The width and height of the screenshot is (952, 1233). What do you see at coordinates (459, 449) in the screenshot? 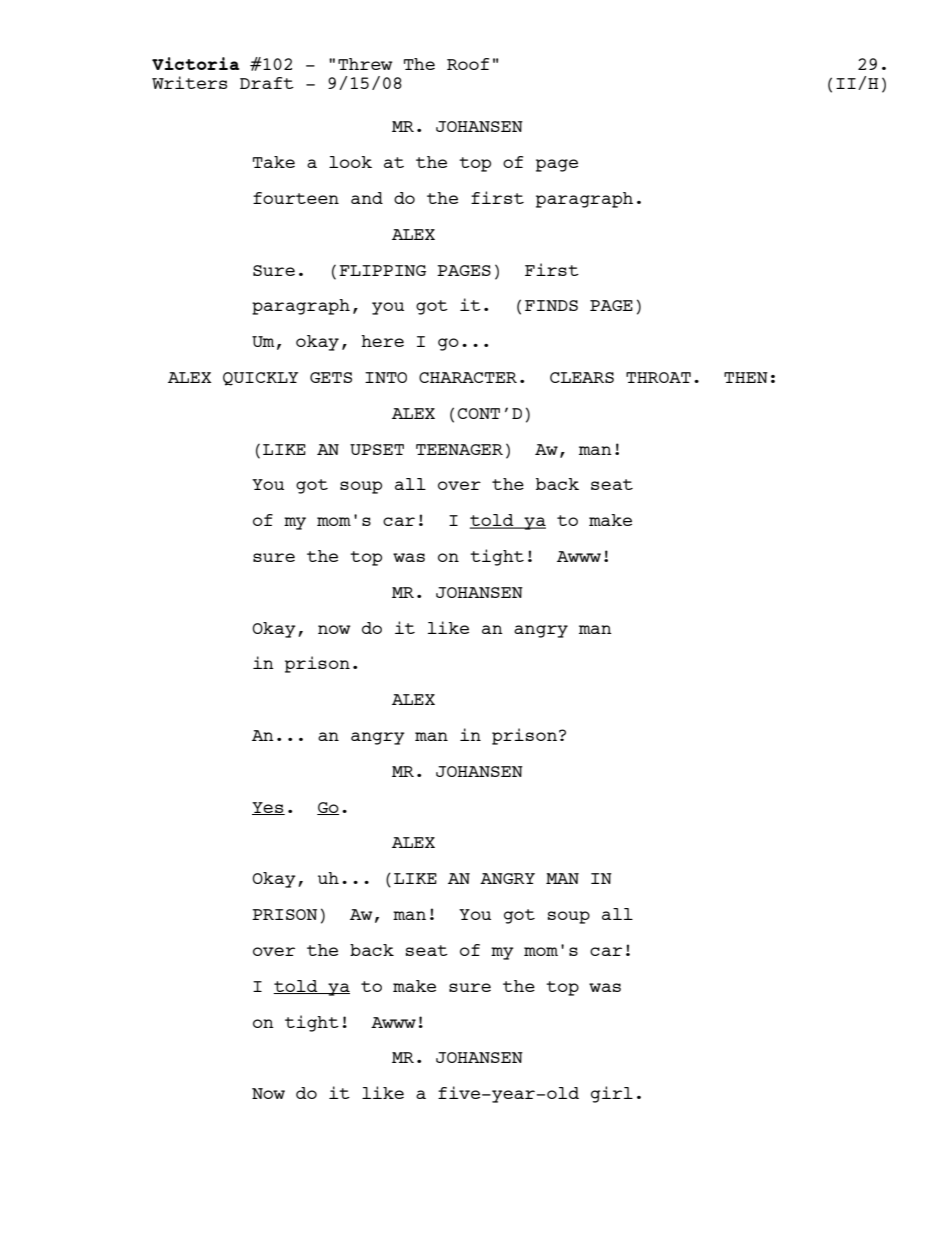
I see `TEENAGER` at bounding box center [459, 449].
